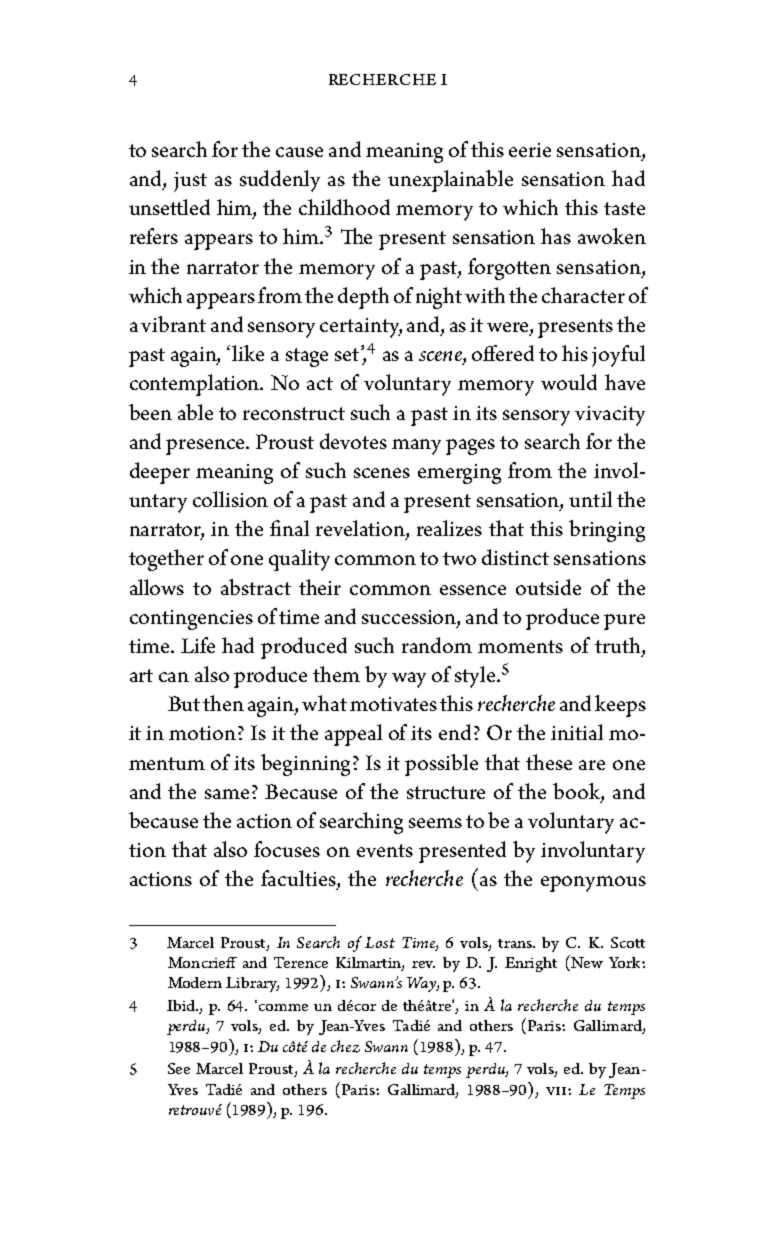  What do you see at coordinates (207, 447) in the image?
I see `presence` at bounding box center [207, 447].
